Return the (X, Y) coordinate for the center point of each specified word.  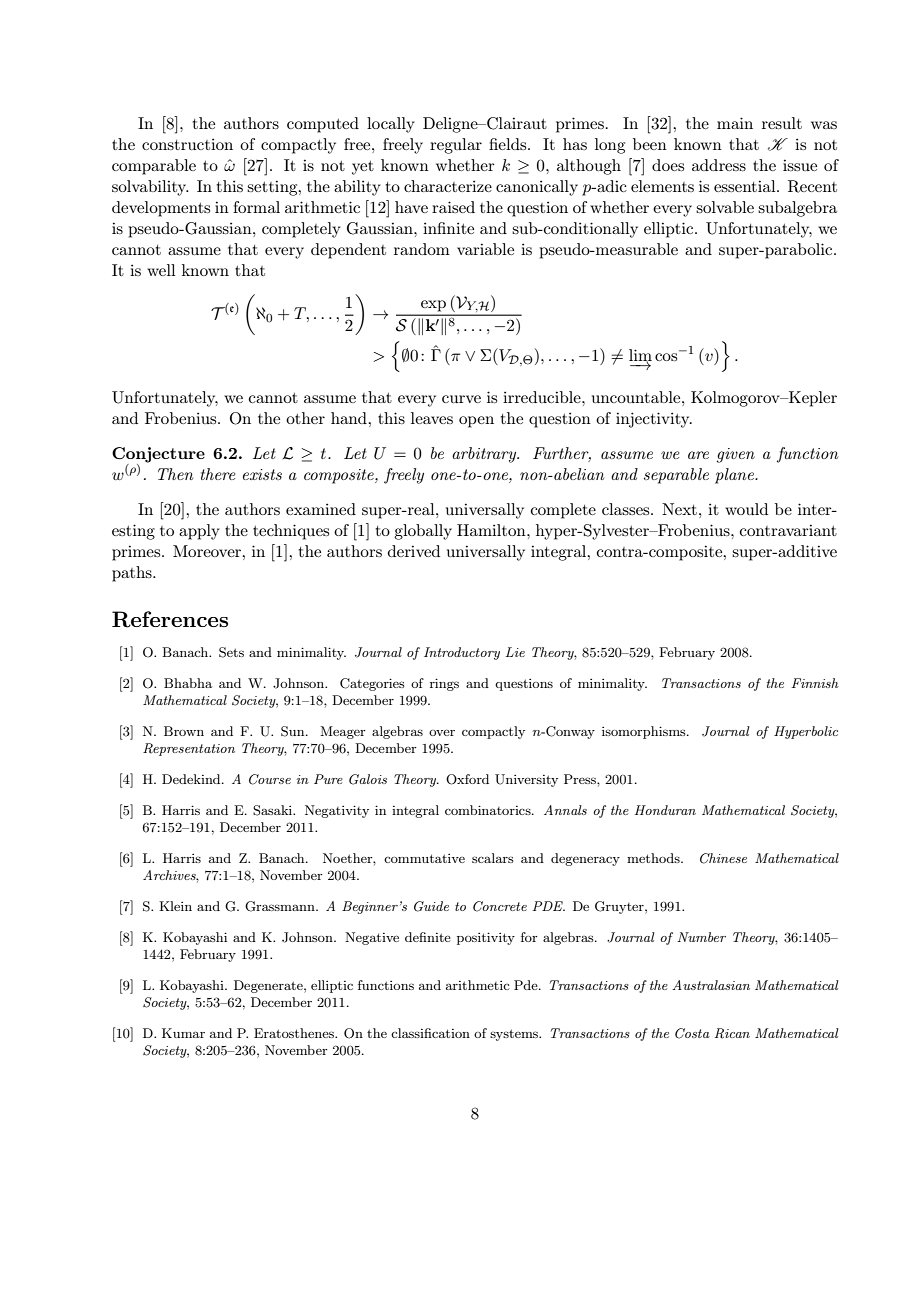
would (746, 509)
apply (199, 532)
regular (456, 146)
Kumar (183, 1033)
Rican (732, 1033)
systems (515, 1035)
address (719, 165)
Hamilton (492, 530)
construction (187, 144)
